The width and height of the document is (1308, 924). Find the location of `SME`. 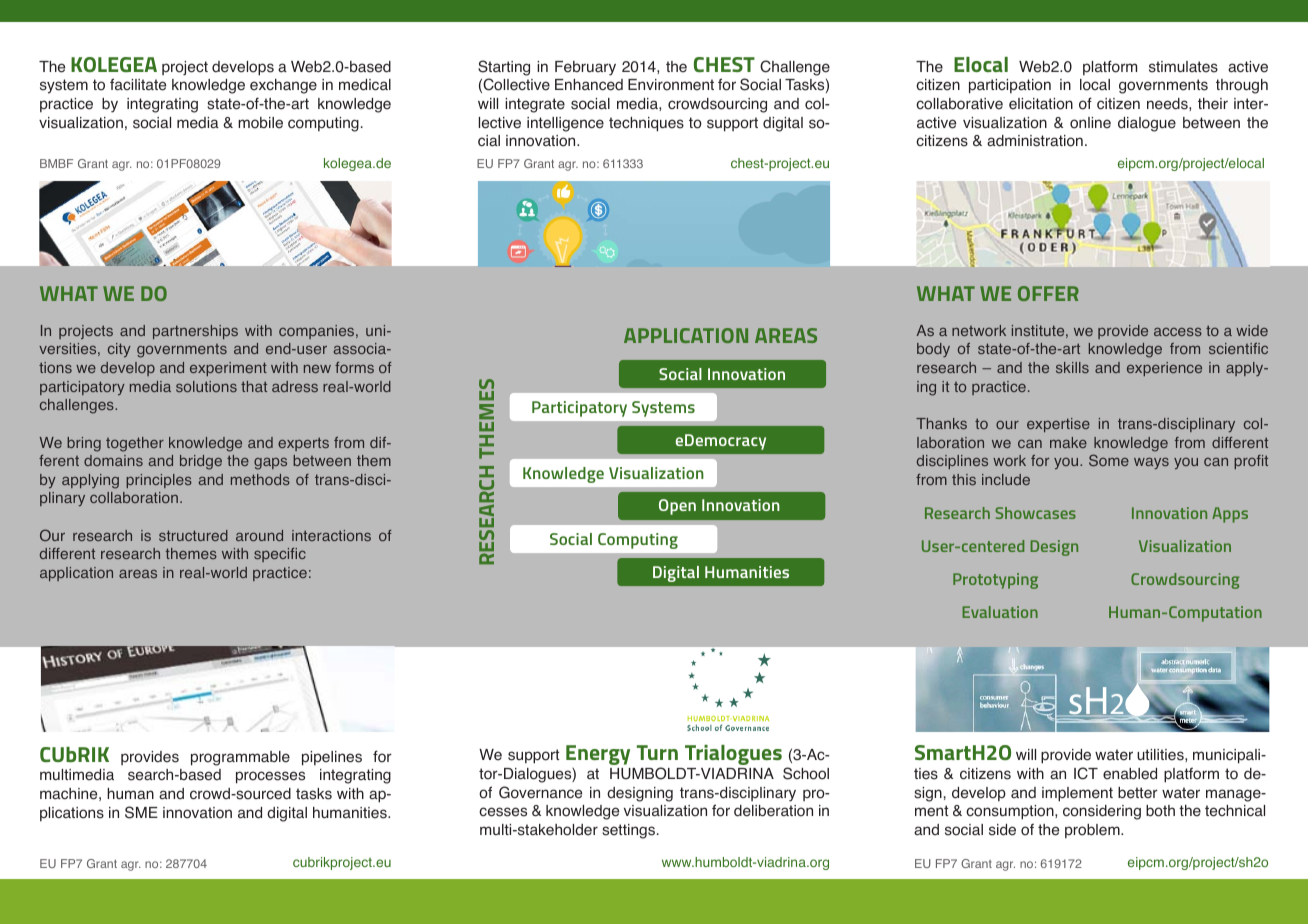

SME is located at coordinates (141, 812).
